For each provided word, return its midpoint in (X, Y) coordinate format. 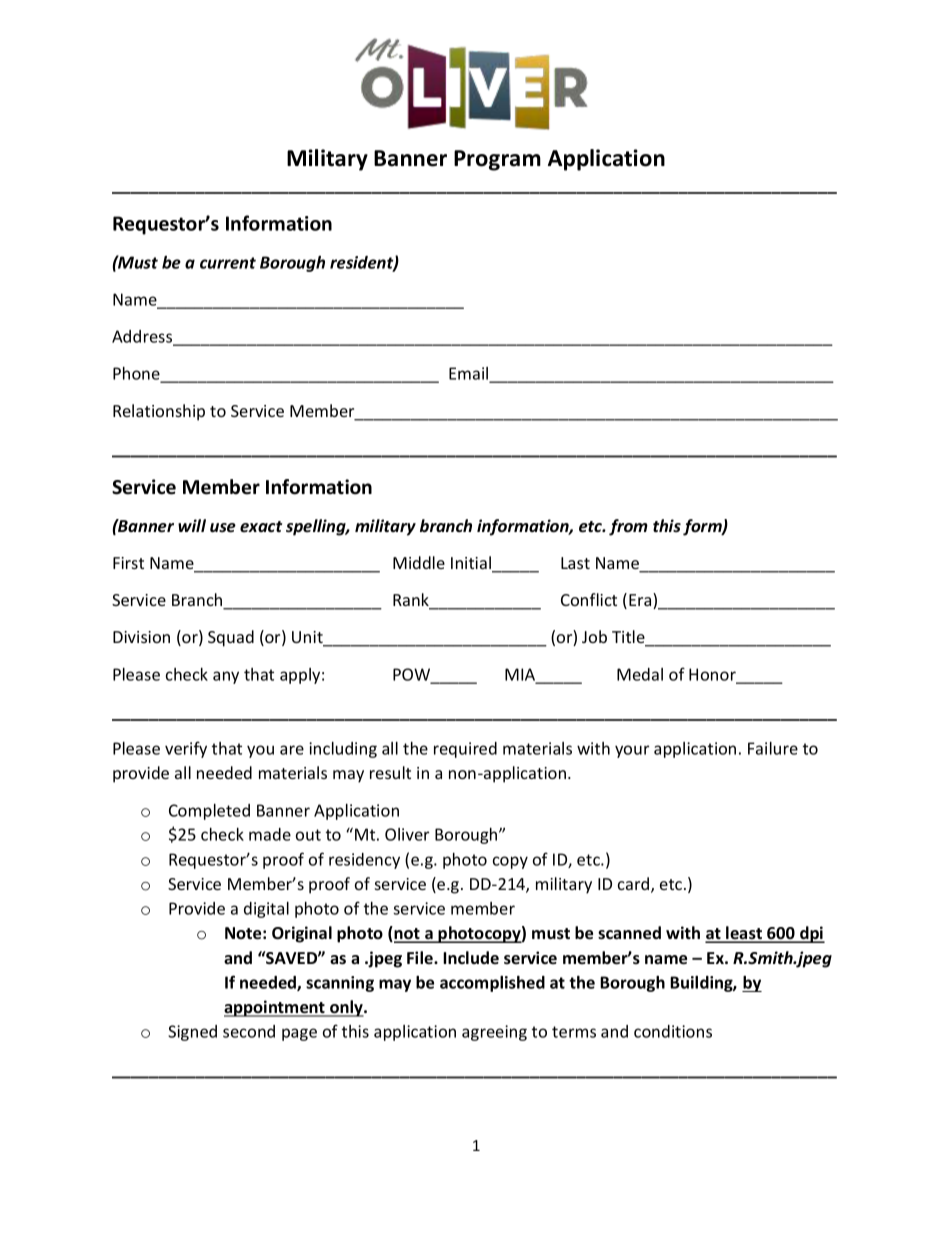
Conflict (589, 599)
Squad (231, 638)
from (628, 527)
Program (497, 160)
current (228, 263)
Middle (419, 562)
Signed (192, 1033)
